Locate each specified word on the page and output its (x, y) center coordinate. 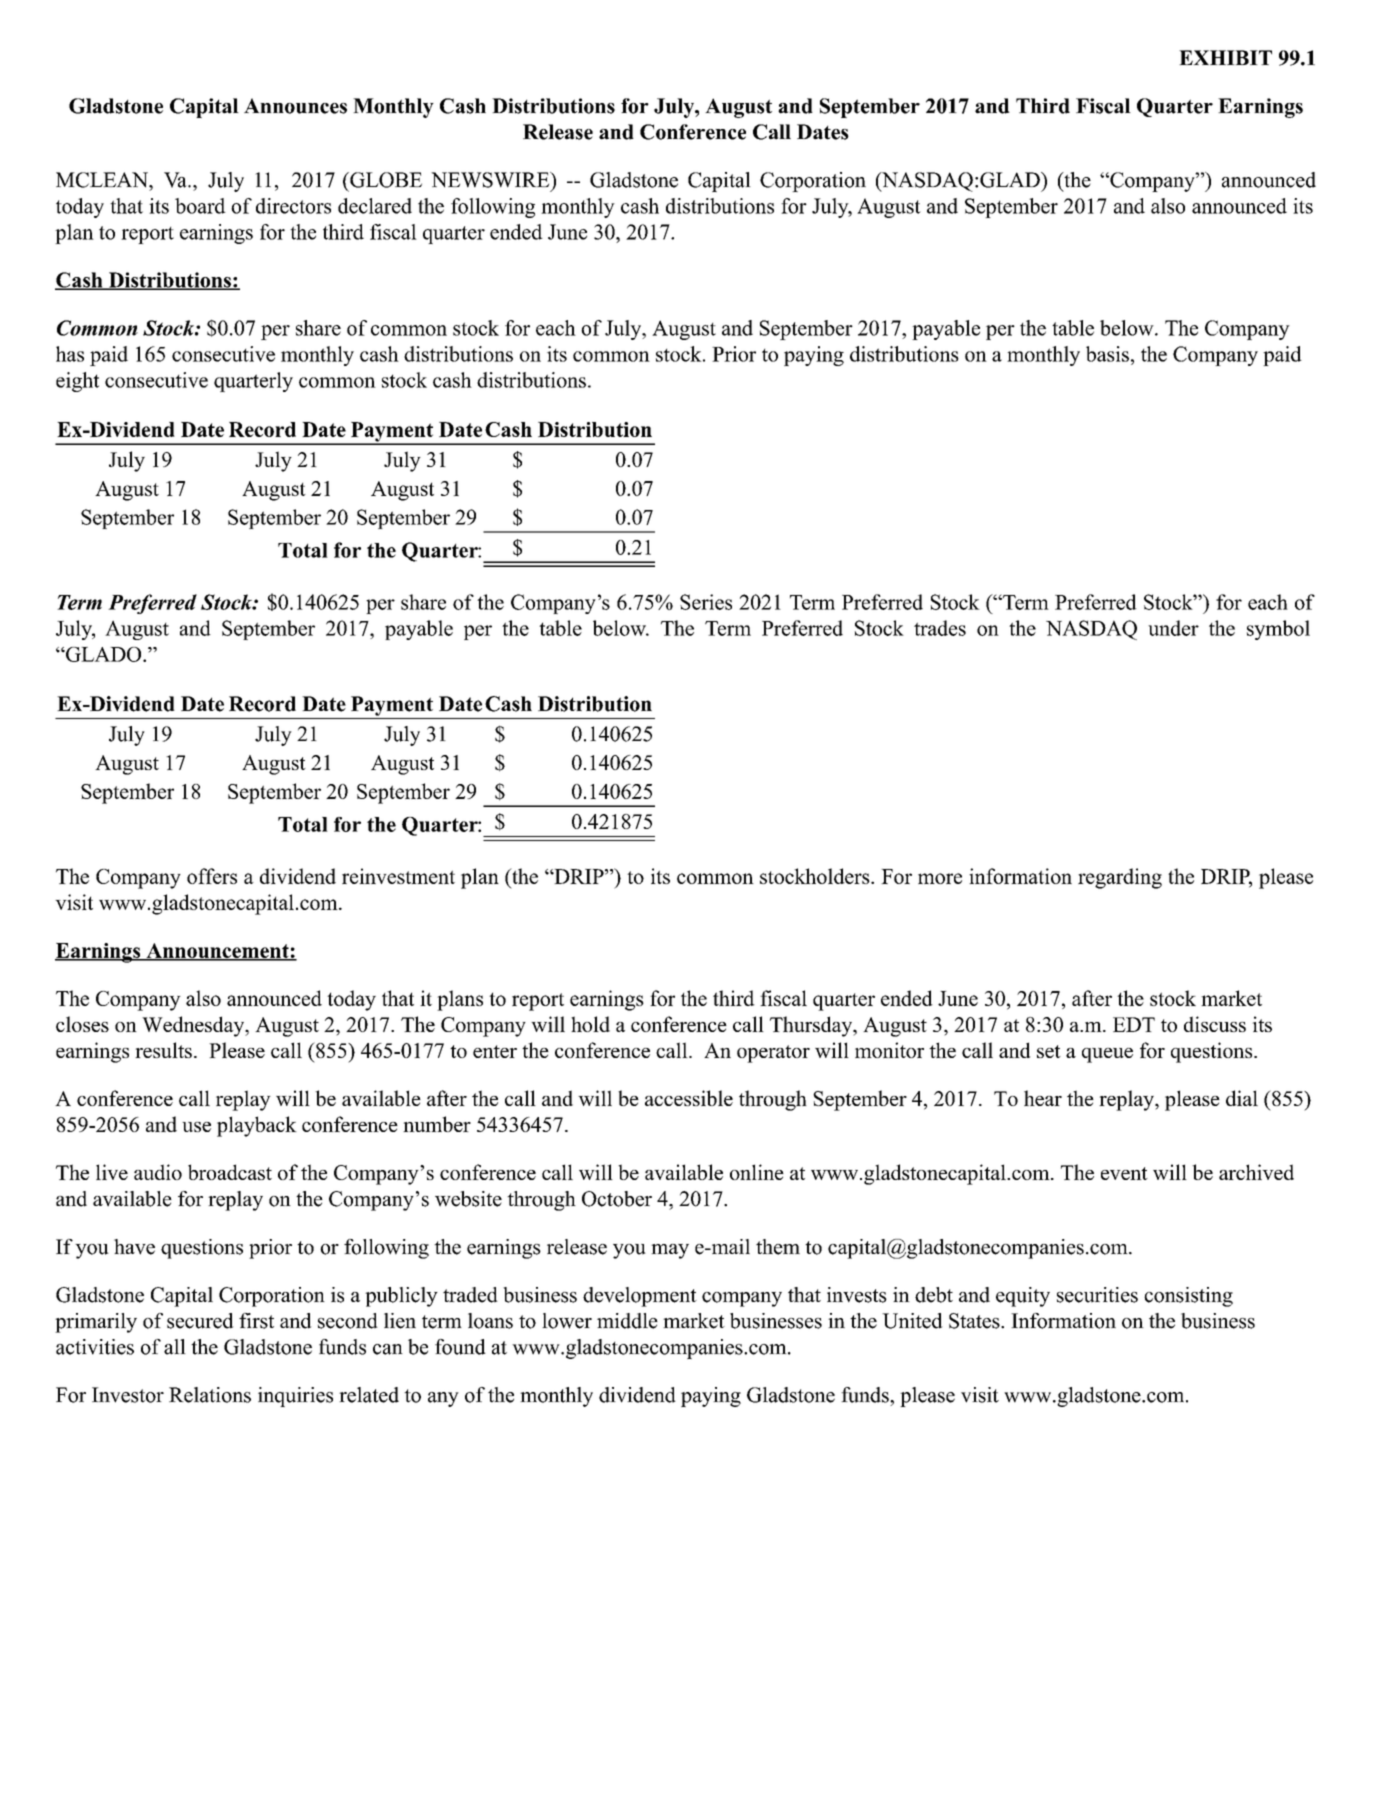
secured (200, 1321)
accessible (689, 1098)
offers (212, 876)
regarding (1120, 878)
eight (77, 382)
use (196, 1127)
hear (1043, 1098)
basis (1107, 354)
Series (706, 602)
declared (375, 206)
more (940, 878)
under (1173, 628)
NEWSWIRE (491, 180)
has (70, 354)
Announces (295, 106)
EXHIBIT (1225, 57)
